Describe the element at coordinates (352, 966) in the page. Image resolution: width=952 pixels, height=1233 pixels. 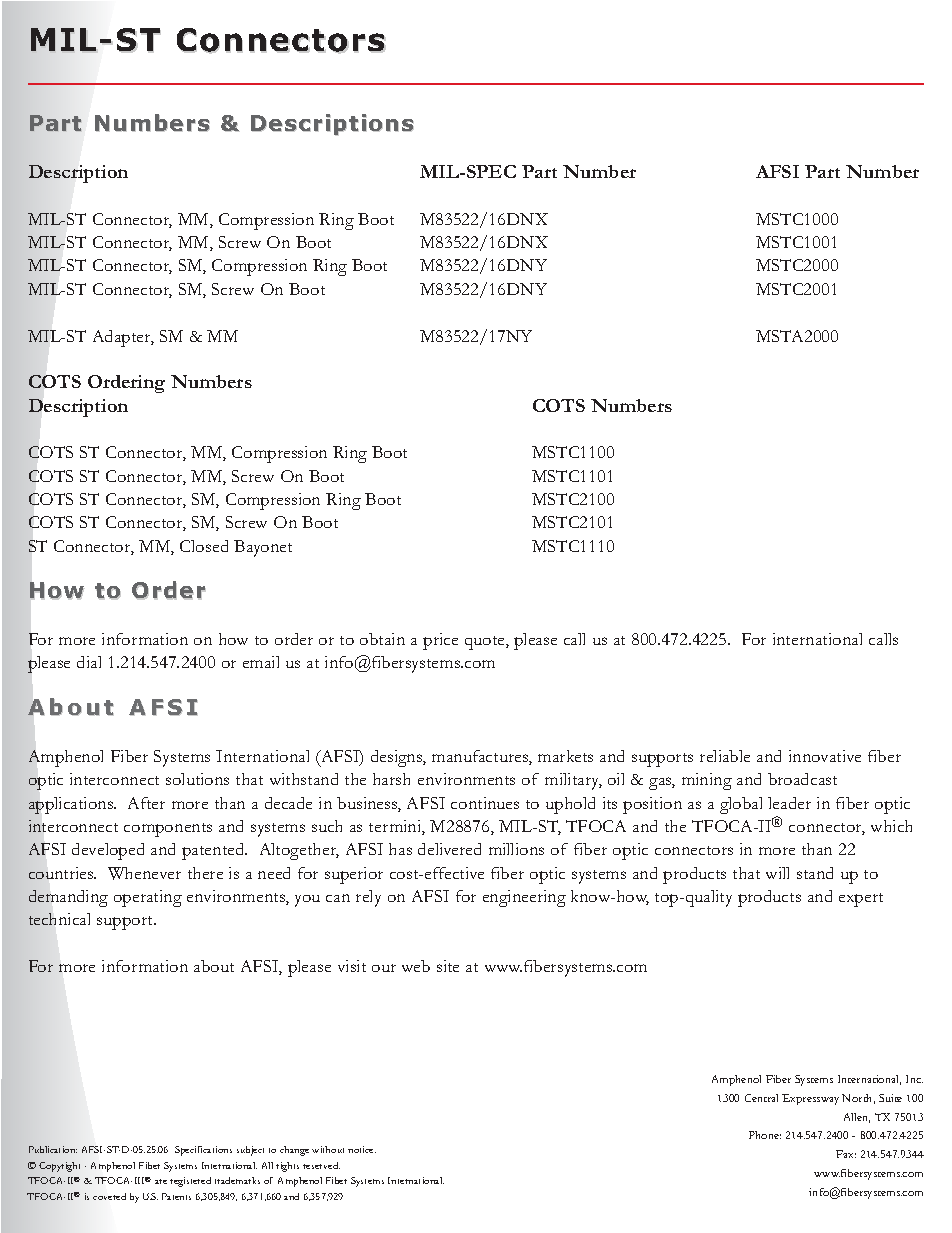
I see `visit` at that location.
